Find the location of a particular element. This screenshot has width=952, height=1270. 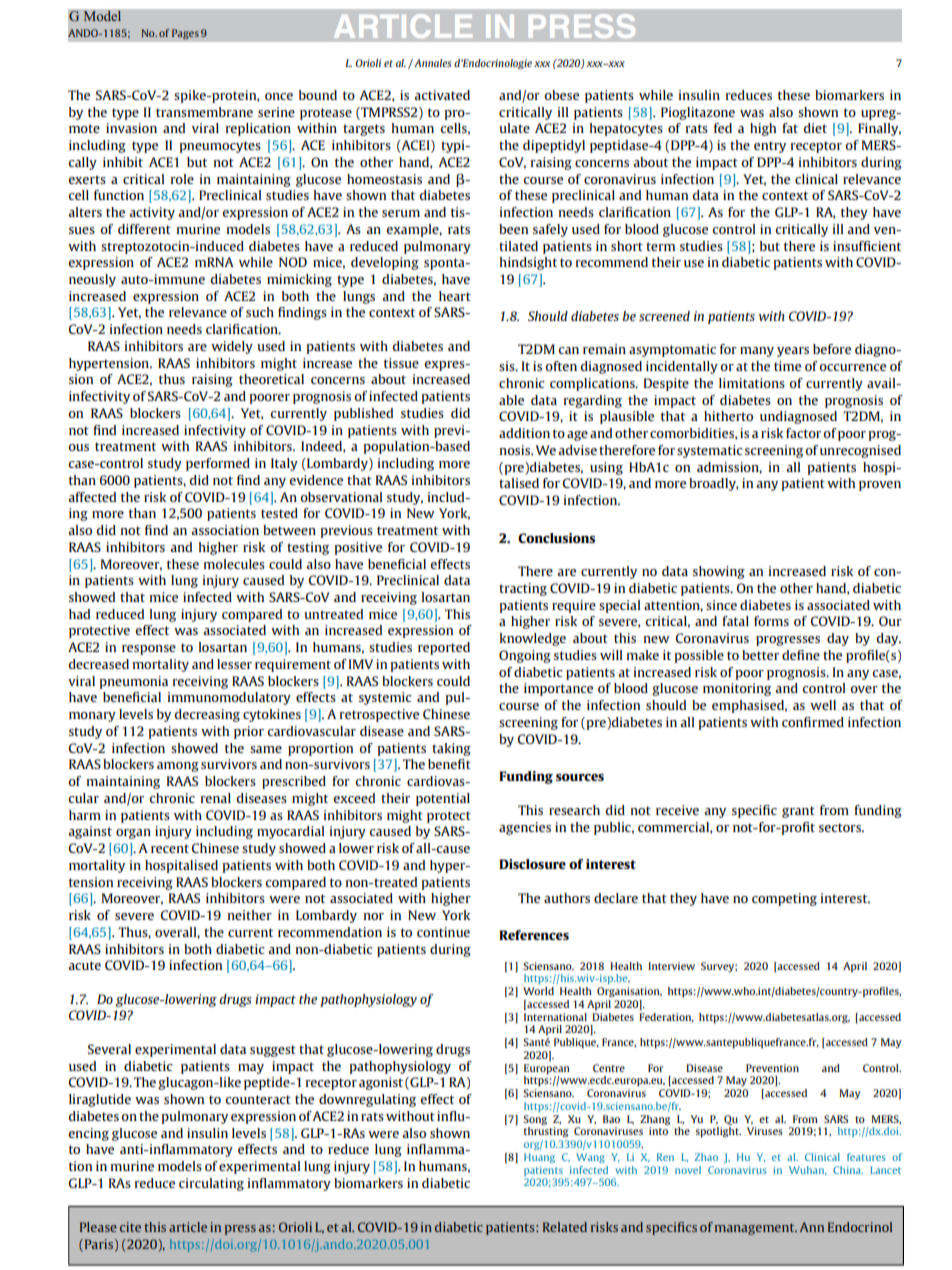

heart is located at coordinates (455, 296).
